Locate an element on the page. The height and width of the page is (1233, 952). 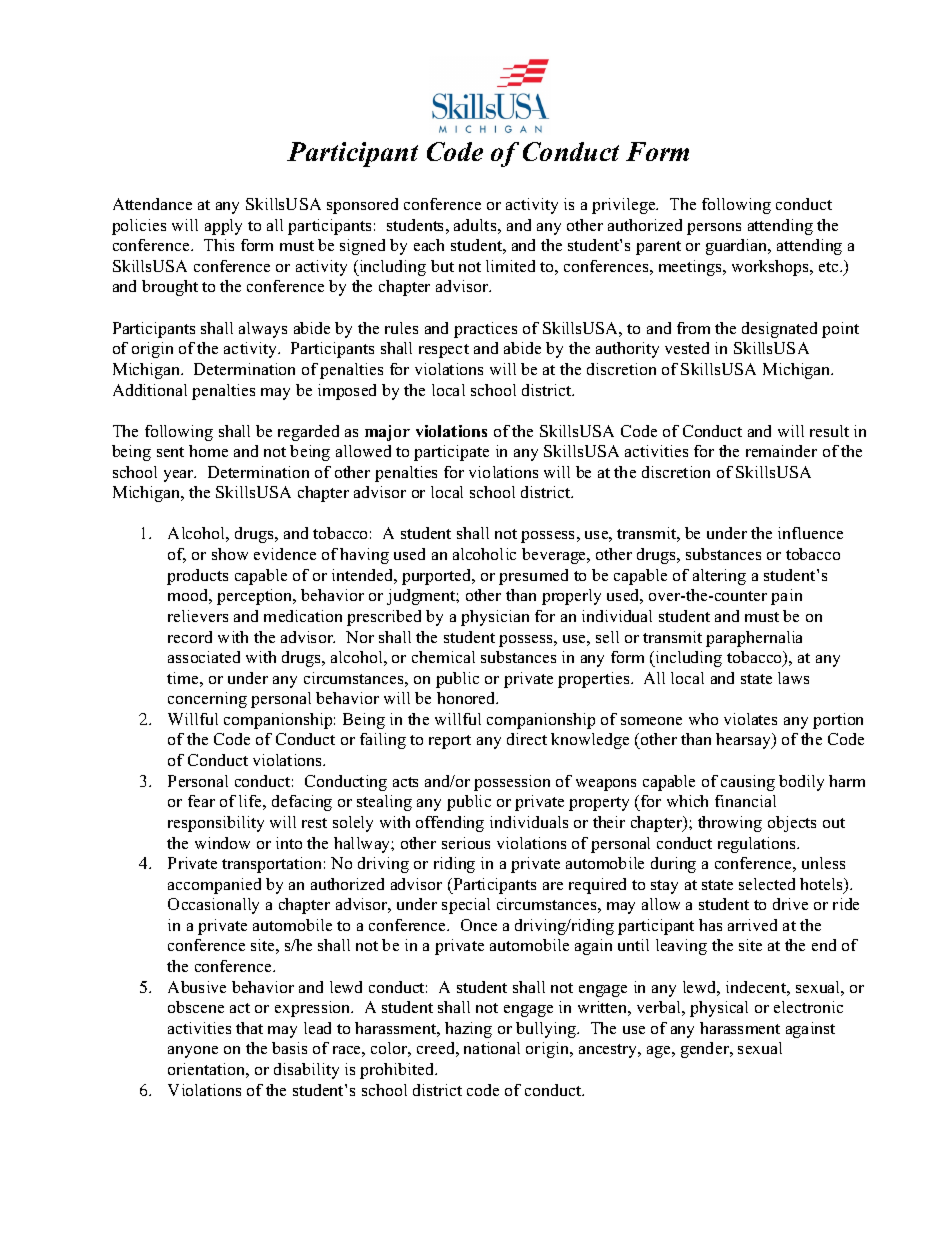
limited is located at coordinates (510, 266).
